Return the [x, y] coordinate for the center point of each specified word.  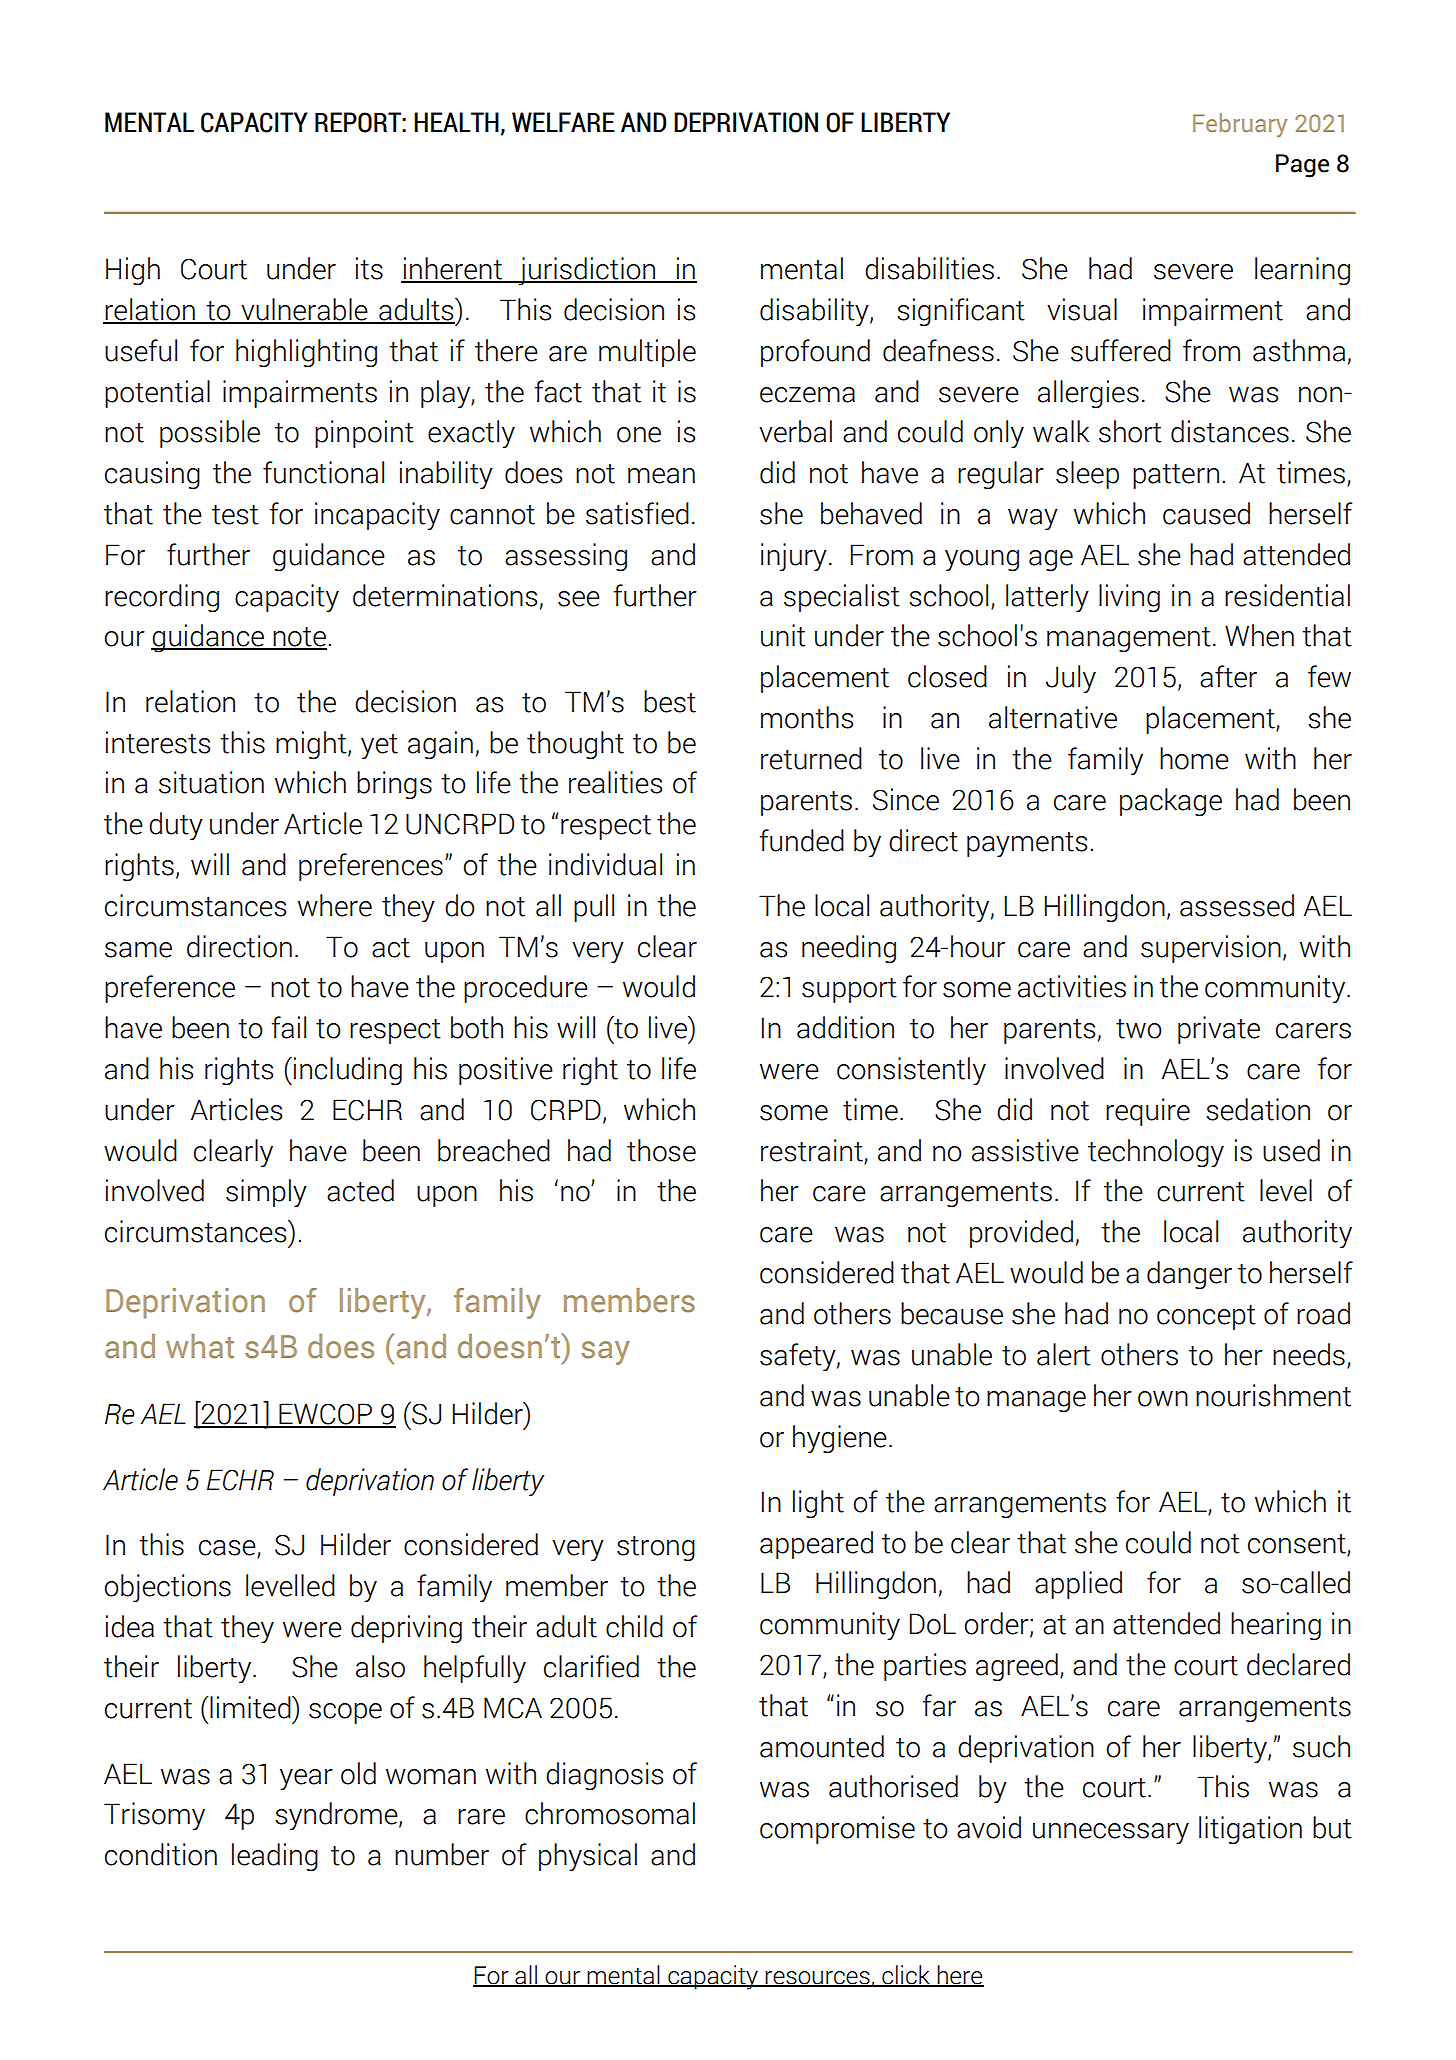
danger [1189, 1275]
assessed [1237, 905]
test [235, 515]
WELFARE [563, 122]
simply [266, 1193]
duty [176, 826]
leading [275, 1857]
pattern [1176, 476]
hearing [1276, 1626]
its [369, 268]
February [1240, 125]
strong [656, 1548]
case [228, 1549]
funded [801, 840]
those [661, 1150]
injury [794, 557]
